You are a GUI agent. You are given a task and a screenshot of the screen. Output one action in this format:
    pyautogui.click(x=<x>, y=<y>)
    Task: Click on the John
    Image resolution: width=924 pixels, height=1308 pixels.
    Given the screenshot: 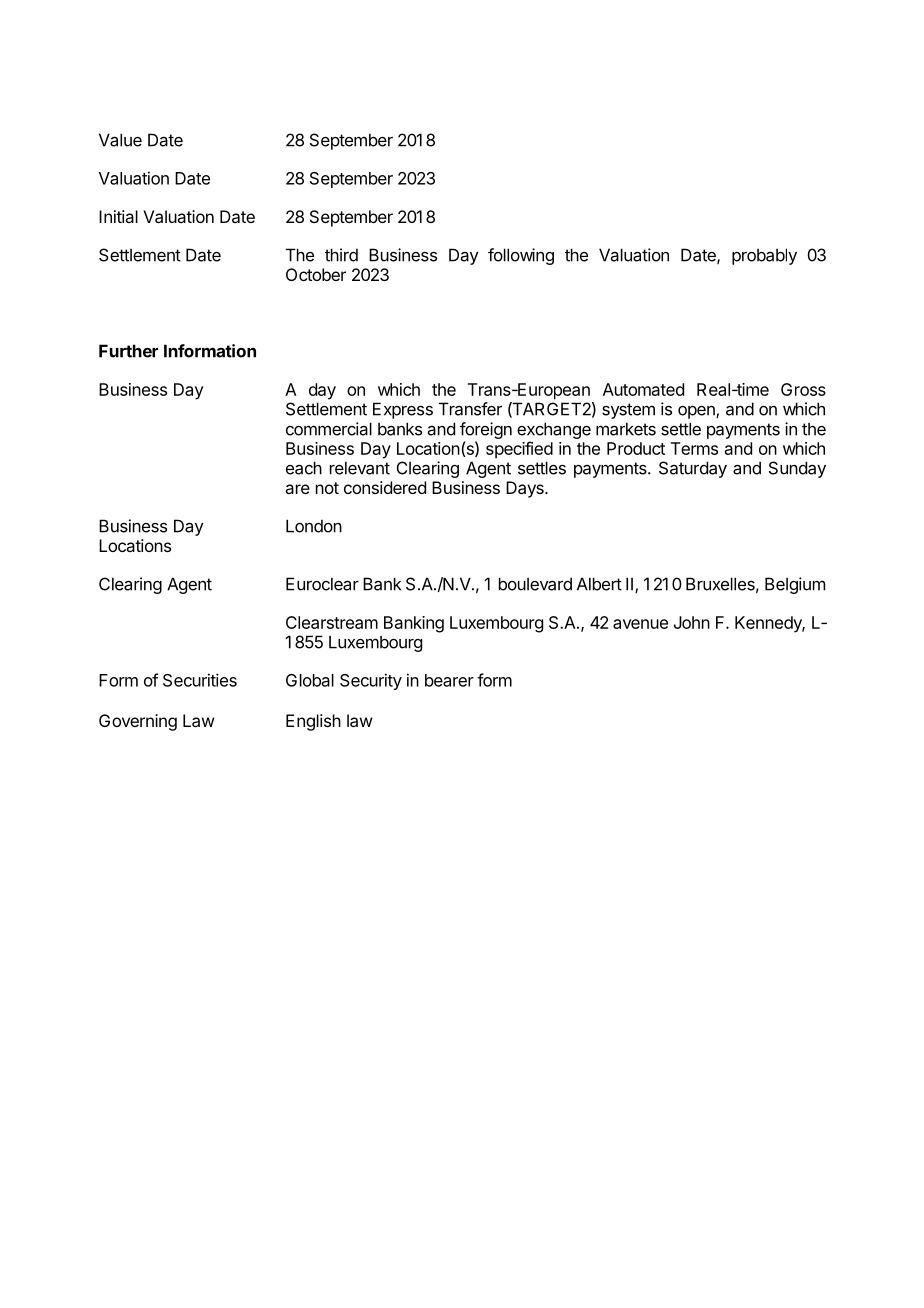 What is the action you would take?
    pyautogui.click(x=692, y=622)
